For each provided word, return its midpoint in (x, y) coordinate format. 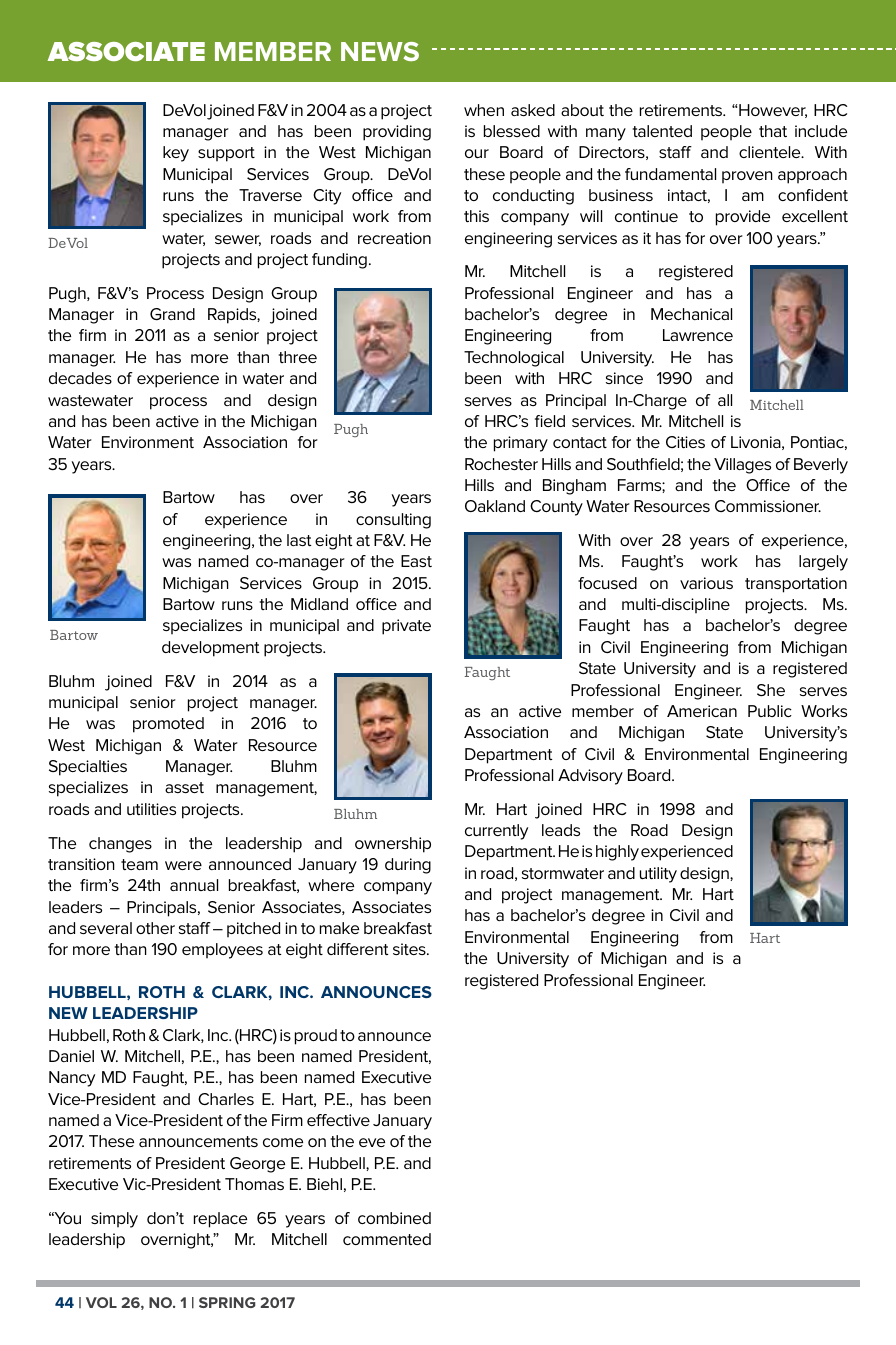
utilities (151, 809)
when (484, 110)
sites (410, 949)
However (773, 111)
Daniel (71, 1056)
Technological (514, 359)
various (706, 583)
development (210, 649)
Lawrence (698, 335)
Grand (172, 314)
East (416, 561)
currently (496, 832)
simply (114, 1220)
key (176, 154)
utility (658, 875)
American (702, 711)
